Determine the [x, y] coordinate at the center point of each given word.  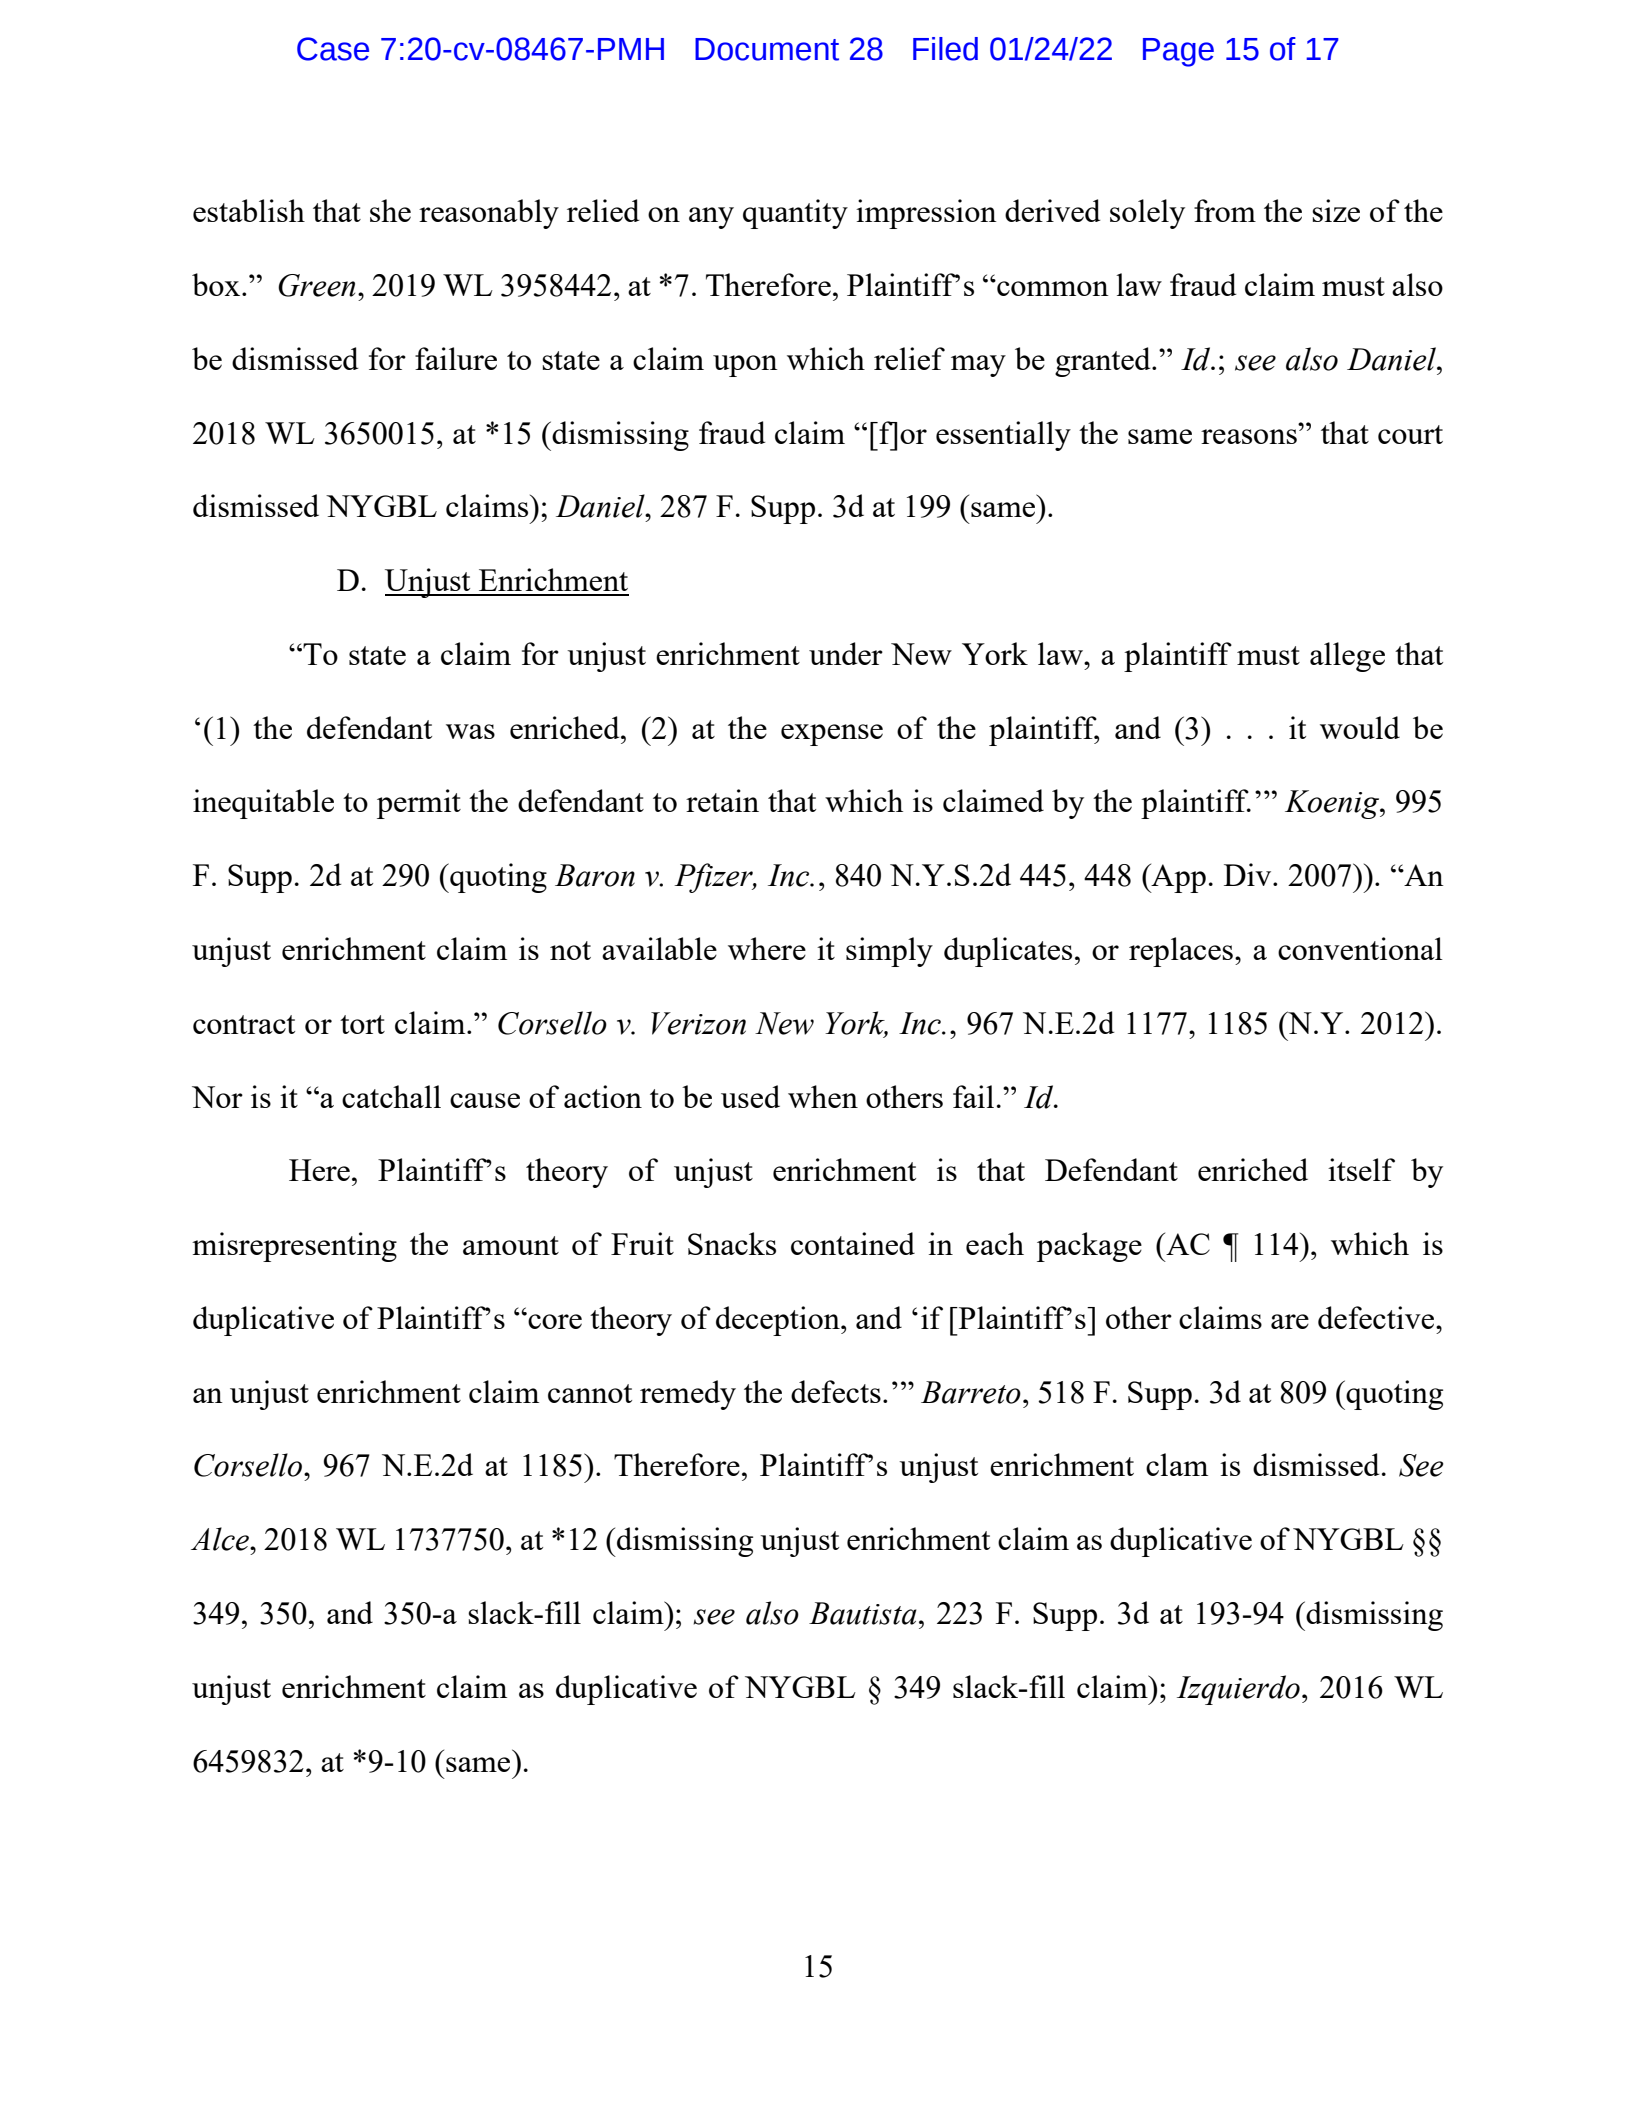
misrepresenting [294, 1247]
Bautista [863, 1613]
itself [1361, 1169]
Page [1178, 52]
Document [767, 49]
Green [316, 285]
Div [1249, 874]
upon [745, 366]
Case [333, 49]
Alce [221, 1539]
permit [419, 804]
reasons [1249, 436]
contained [853, 1243]
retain [722, 800]
